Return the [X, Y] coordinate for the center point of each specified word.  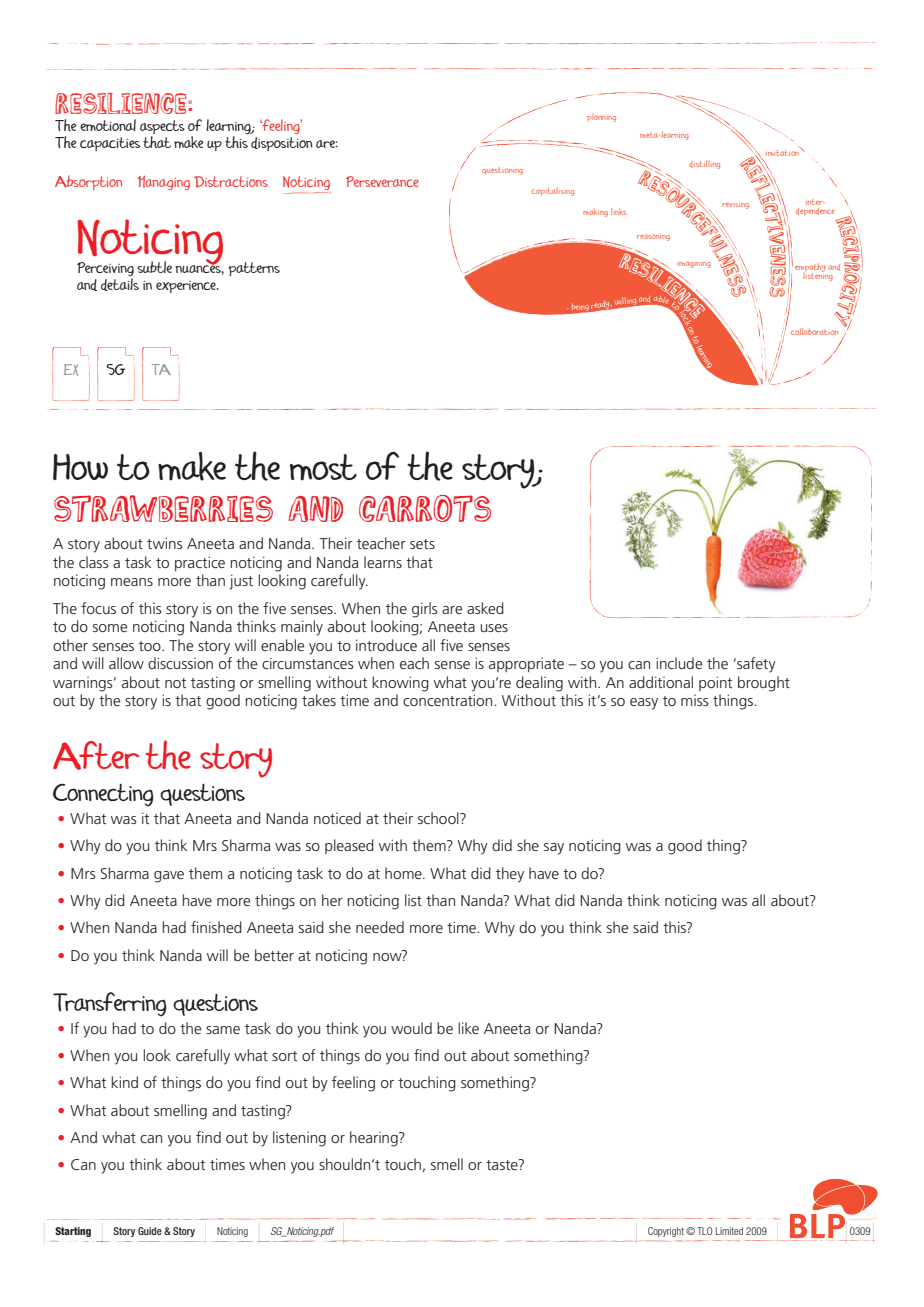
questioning [502, 171]
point [715, 683]
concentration [449, 700]
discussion [180, 663]
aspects [162, 127]
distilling [704, 164]
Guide [150, 1231]
